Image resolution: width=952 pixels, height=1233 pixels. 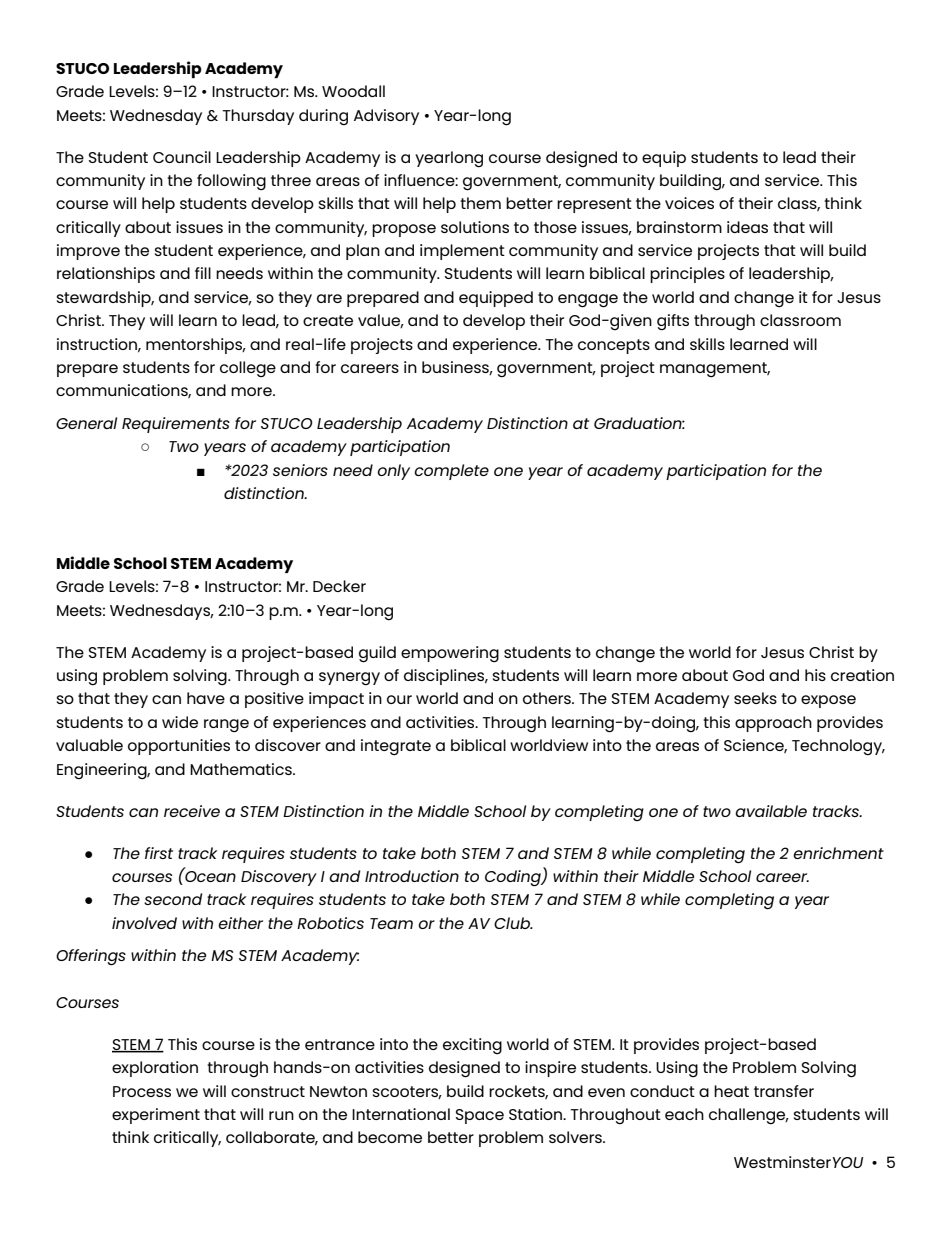 What do you see at coordinates (451, 472) in the screenshot?
I see `complete` at bounding box center [451, 472].
